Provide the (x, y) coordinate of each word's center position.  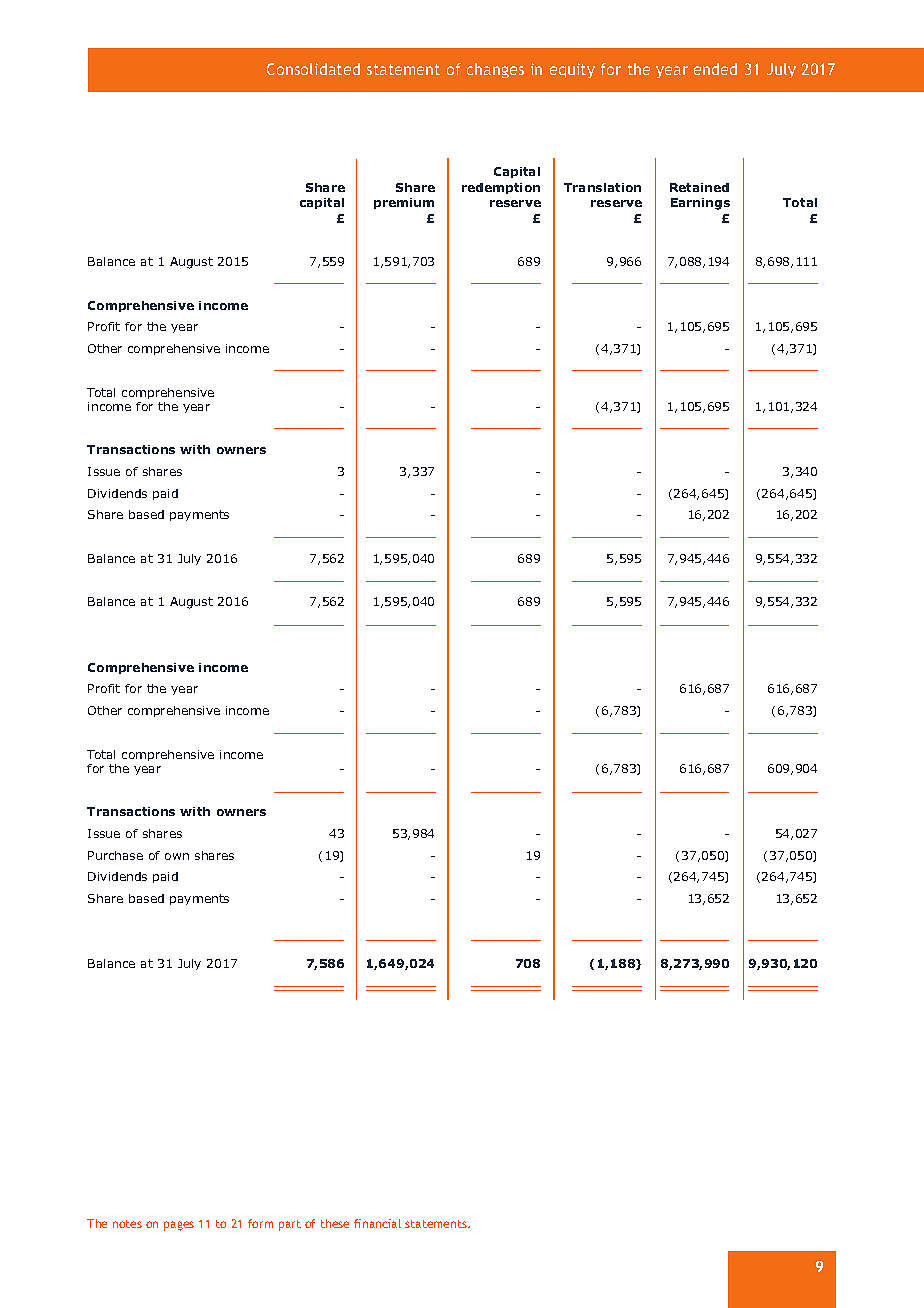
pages (179, 1226)
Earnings (700, 204)
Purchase (115, 855)
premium (404, 203)
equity (572, 70)
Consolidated (313, 69)
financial (377, 1223)
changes (495, 70)
